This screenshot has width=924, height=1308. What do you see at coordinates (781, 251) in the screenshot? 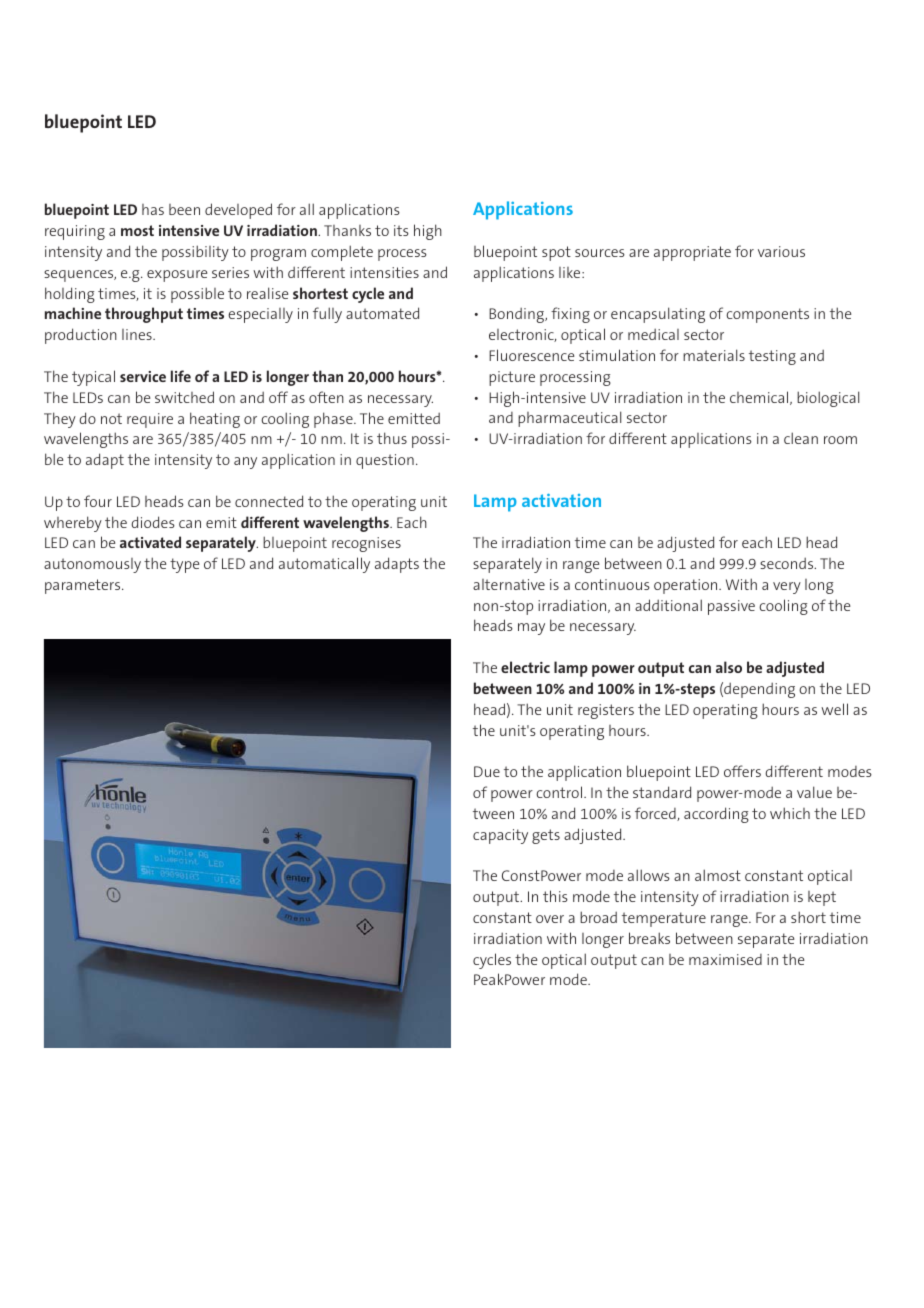
I see `various` at bounding box center [781, 251].
